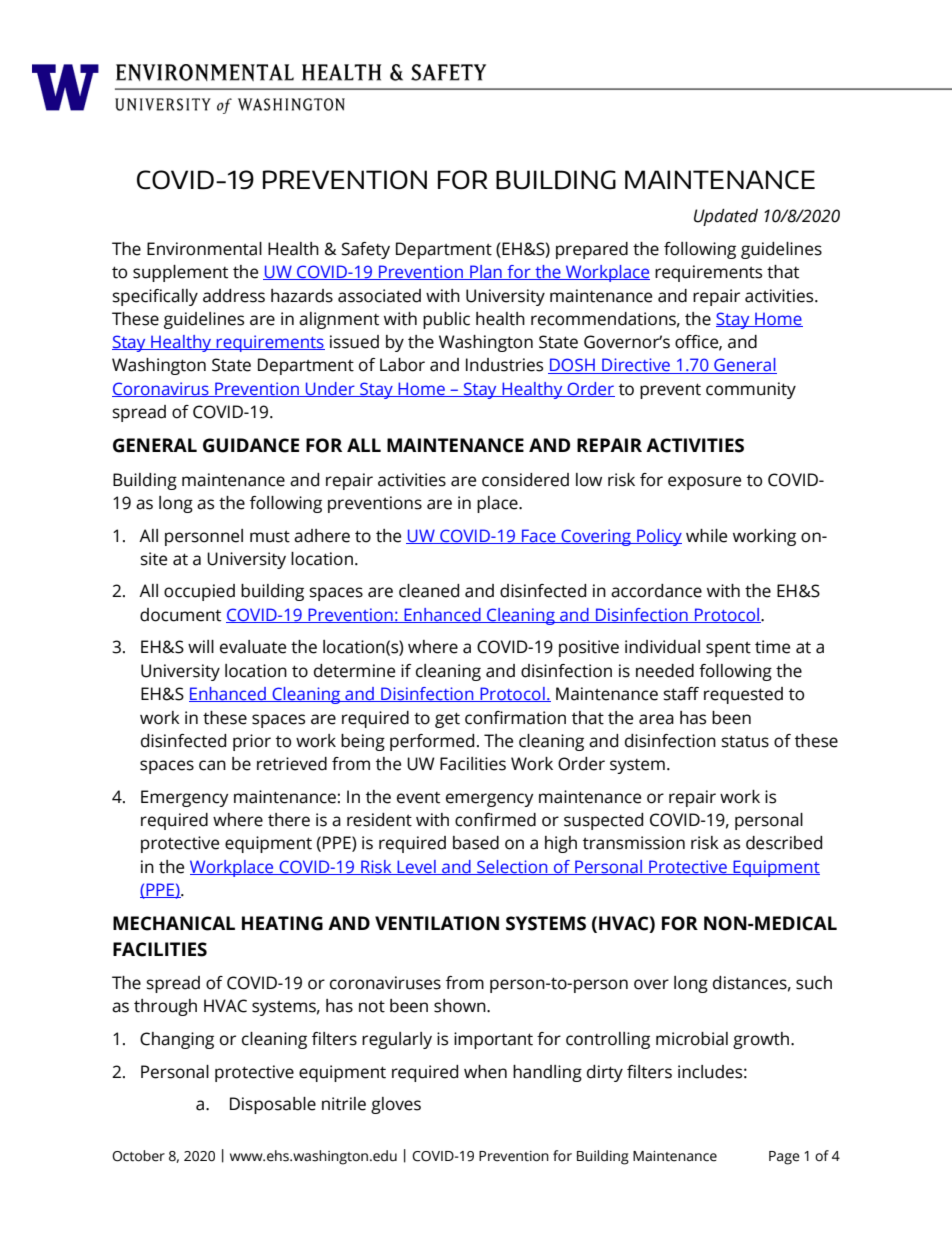 The width and height of the document is (952, 1233). What do you see at coordinates (447, 720) in the document?
I see `get` at bounding box center [447, 720].
